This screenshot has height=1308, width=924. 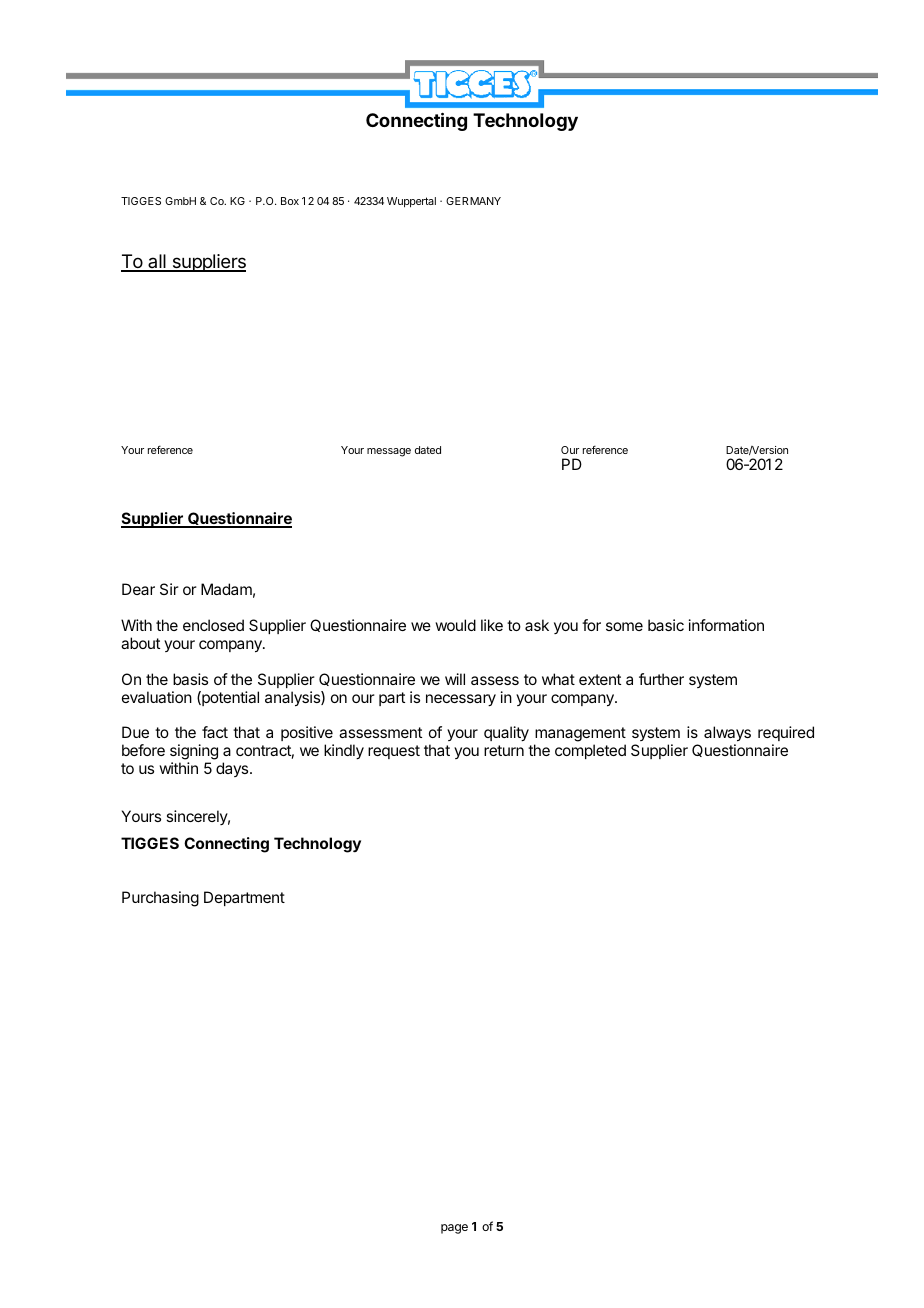 I want to click on page, so click(x=454, y=1229).
